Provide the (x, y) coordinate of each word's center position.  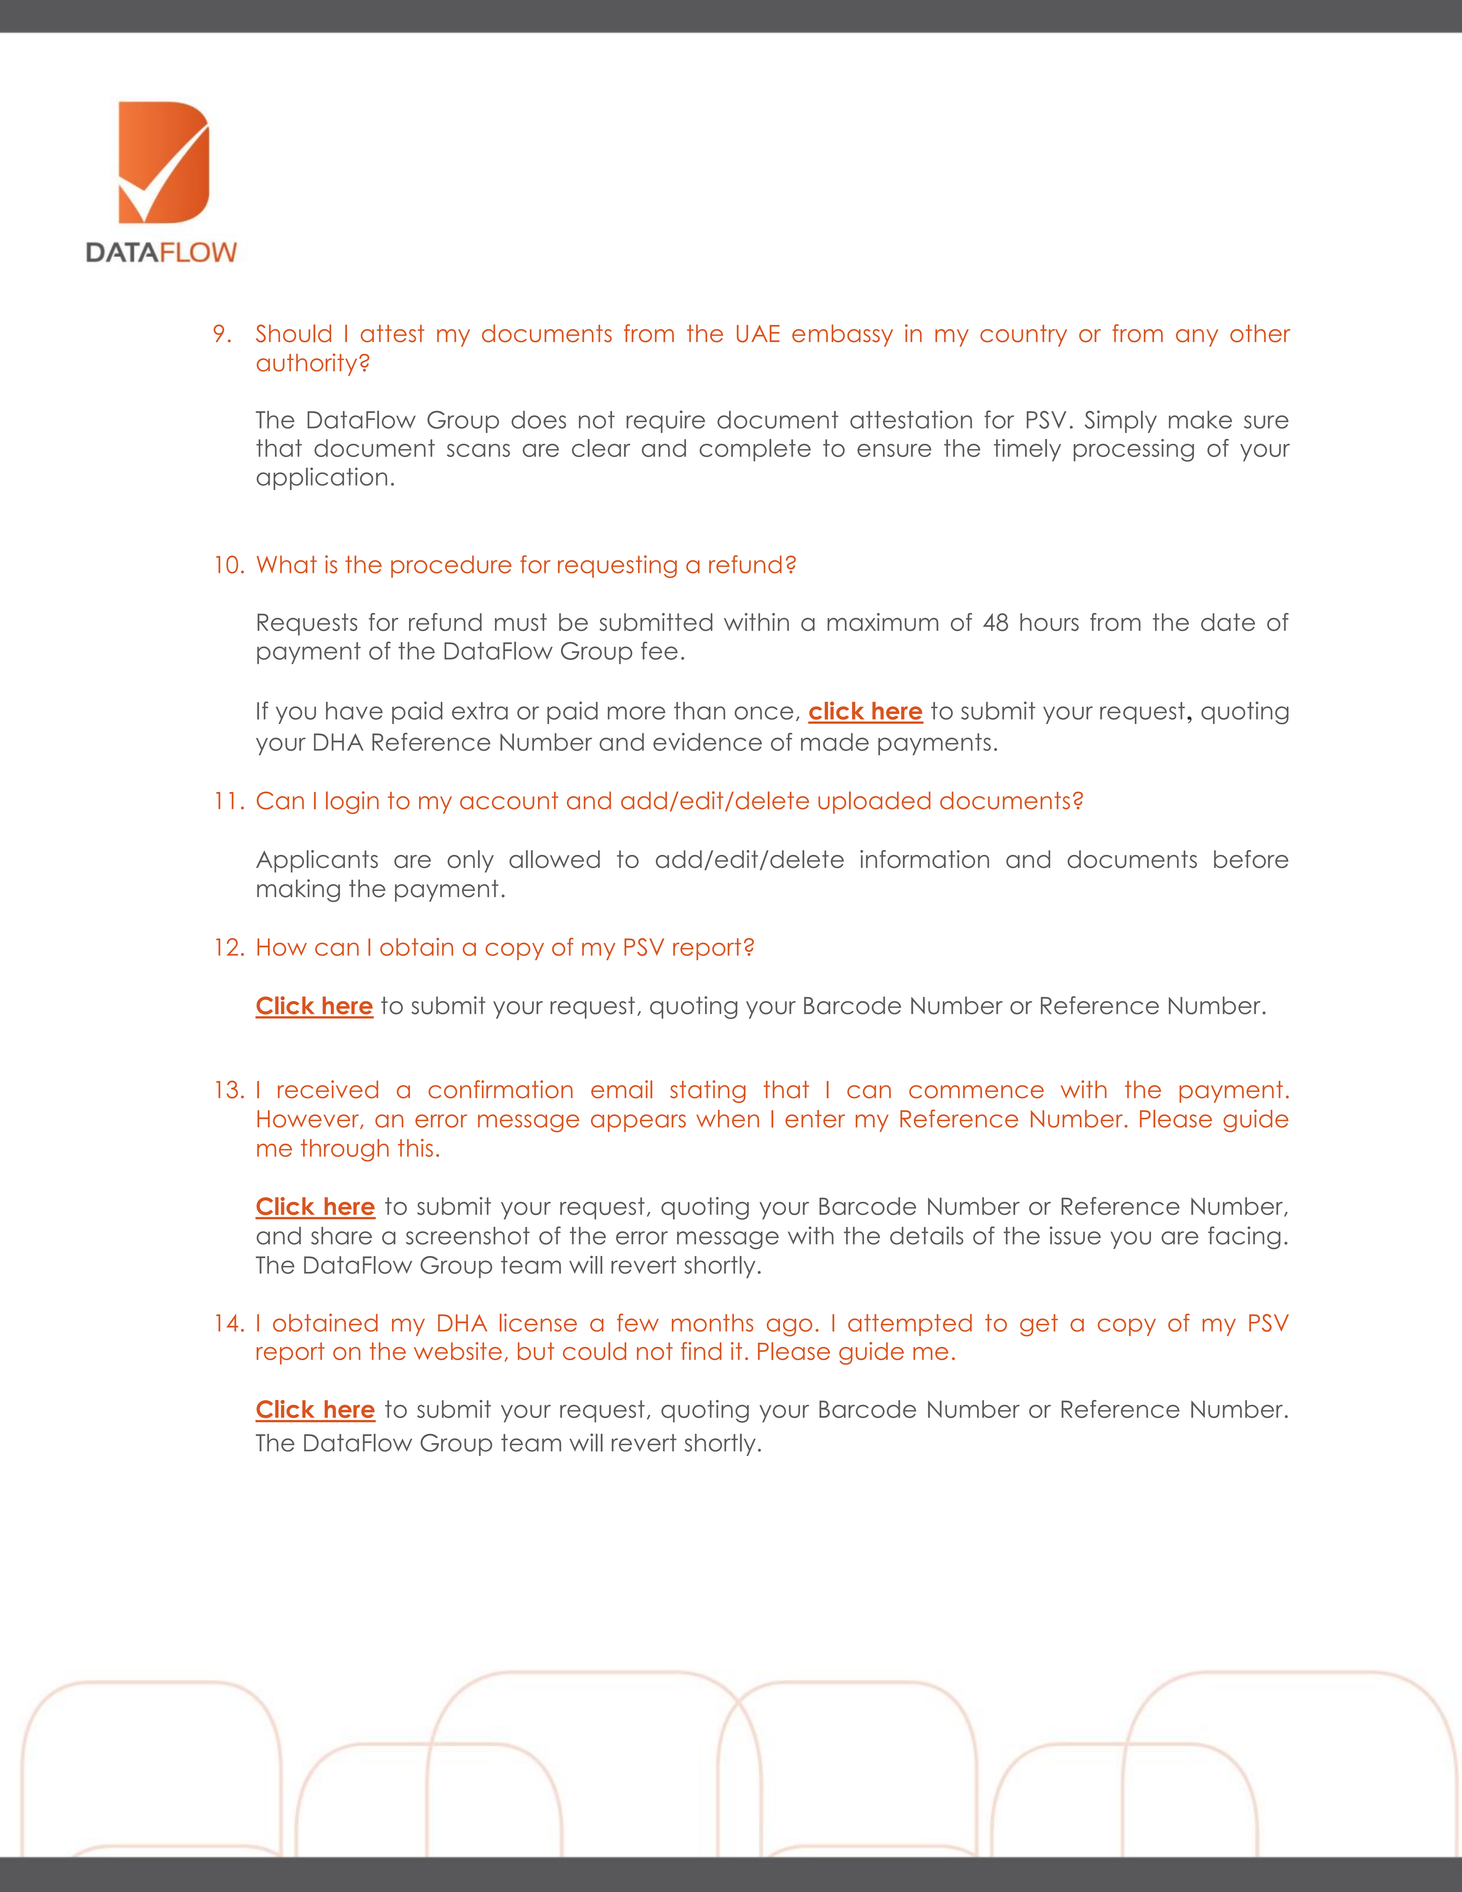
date (1228, 622)
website (458, 1351)
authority (308, 364)
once (764, 713)
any (1197, 338)
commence (976, 1092)
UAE (758, 334)
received (328, 1089)
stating (708, 1091)
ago (789, 1327)
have (354, 711)
